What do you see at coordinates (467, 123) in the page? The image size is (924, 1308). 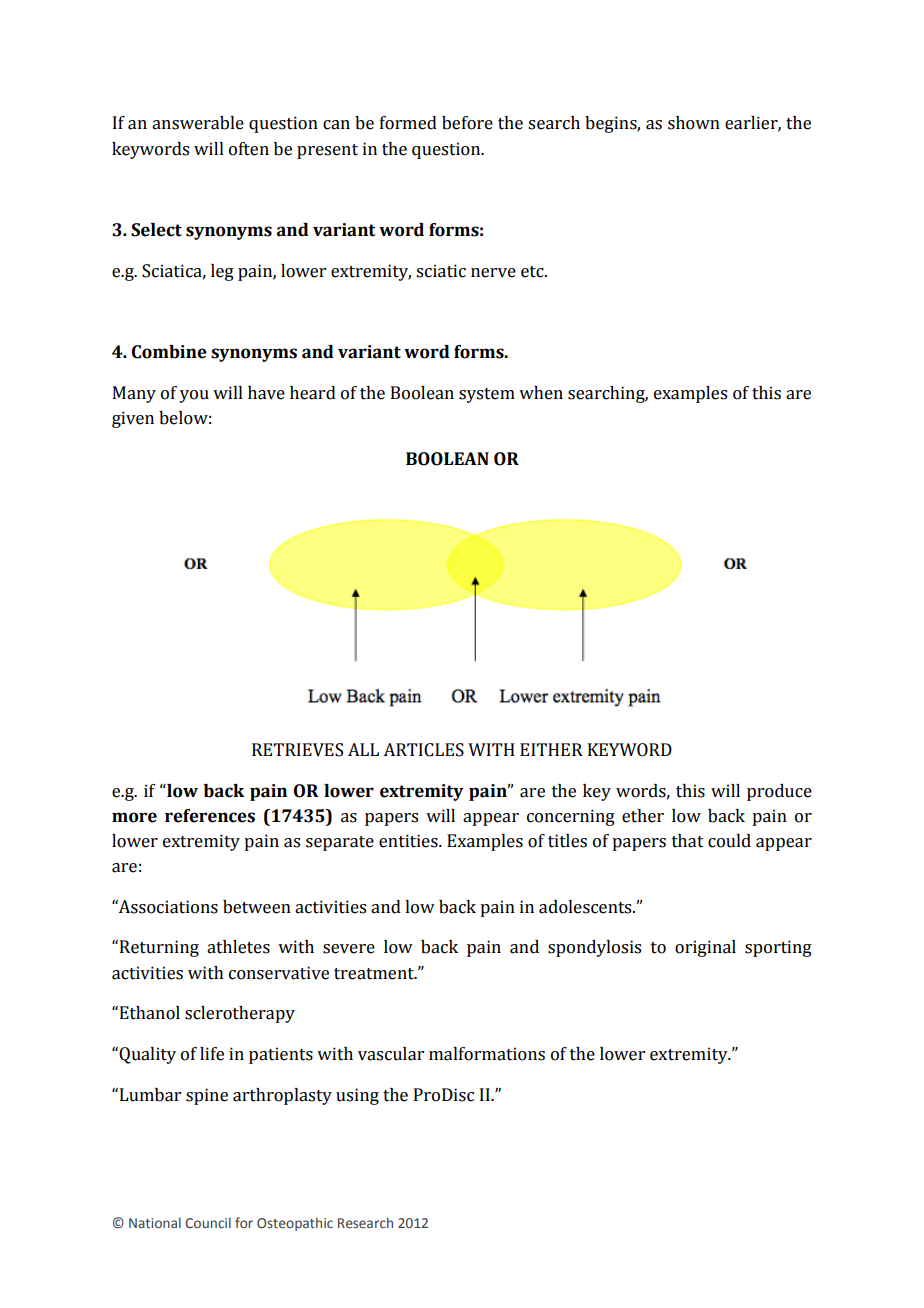 I see `before` at bounding box center [467, 123].
